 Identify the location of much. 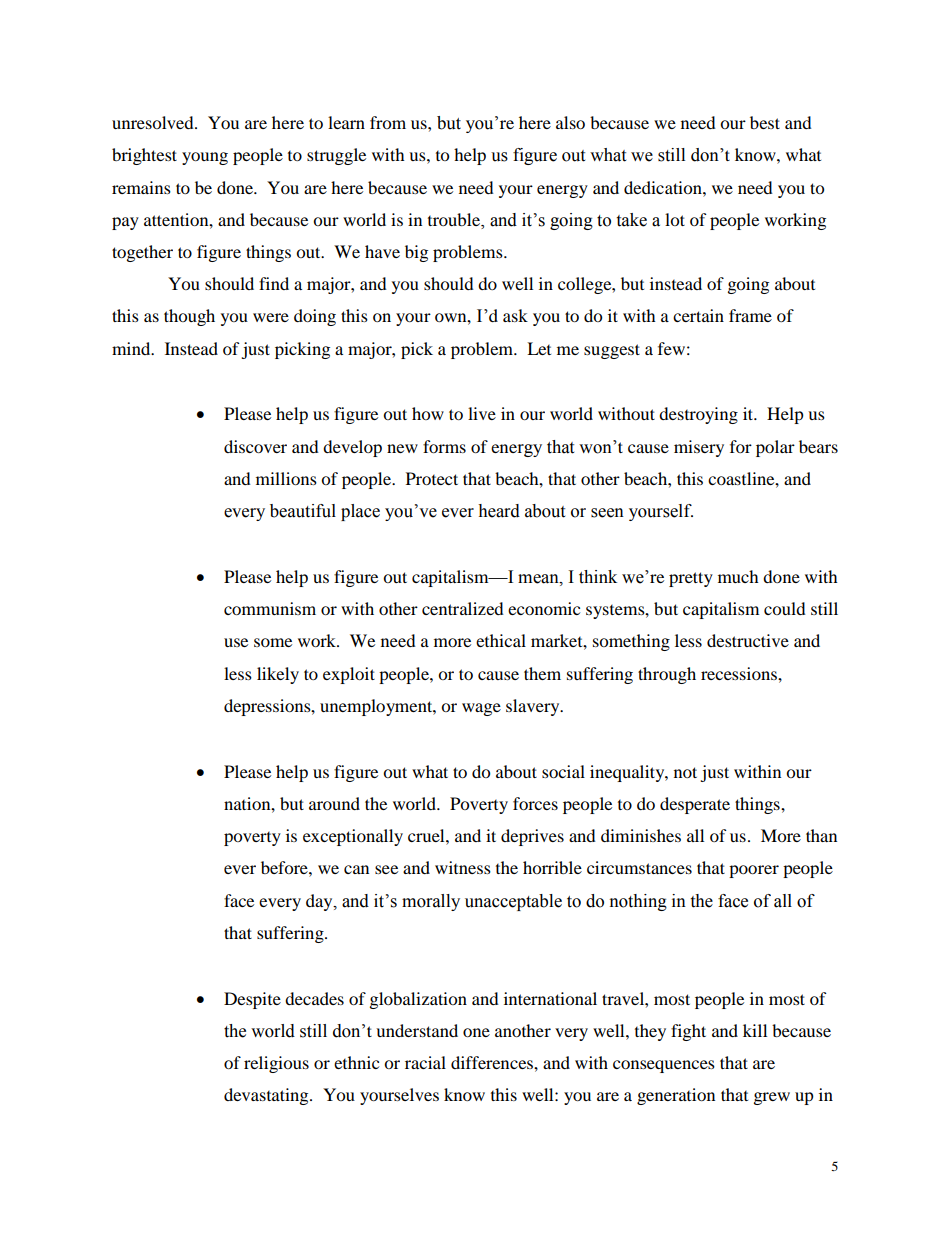
(738, 576).
